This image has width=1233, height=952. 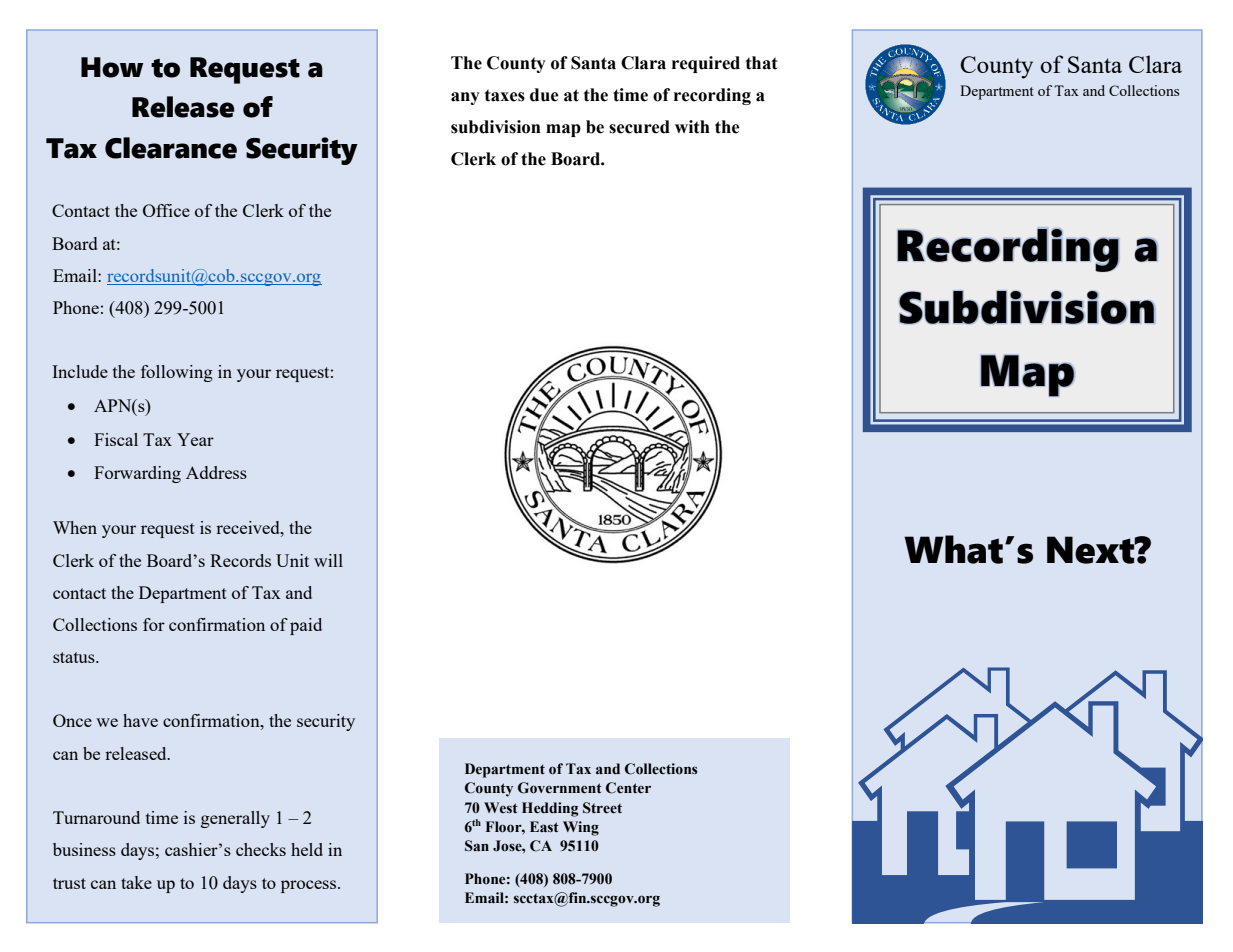 I want to click on any, so click(x=465, y=98).
